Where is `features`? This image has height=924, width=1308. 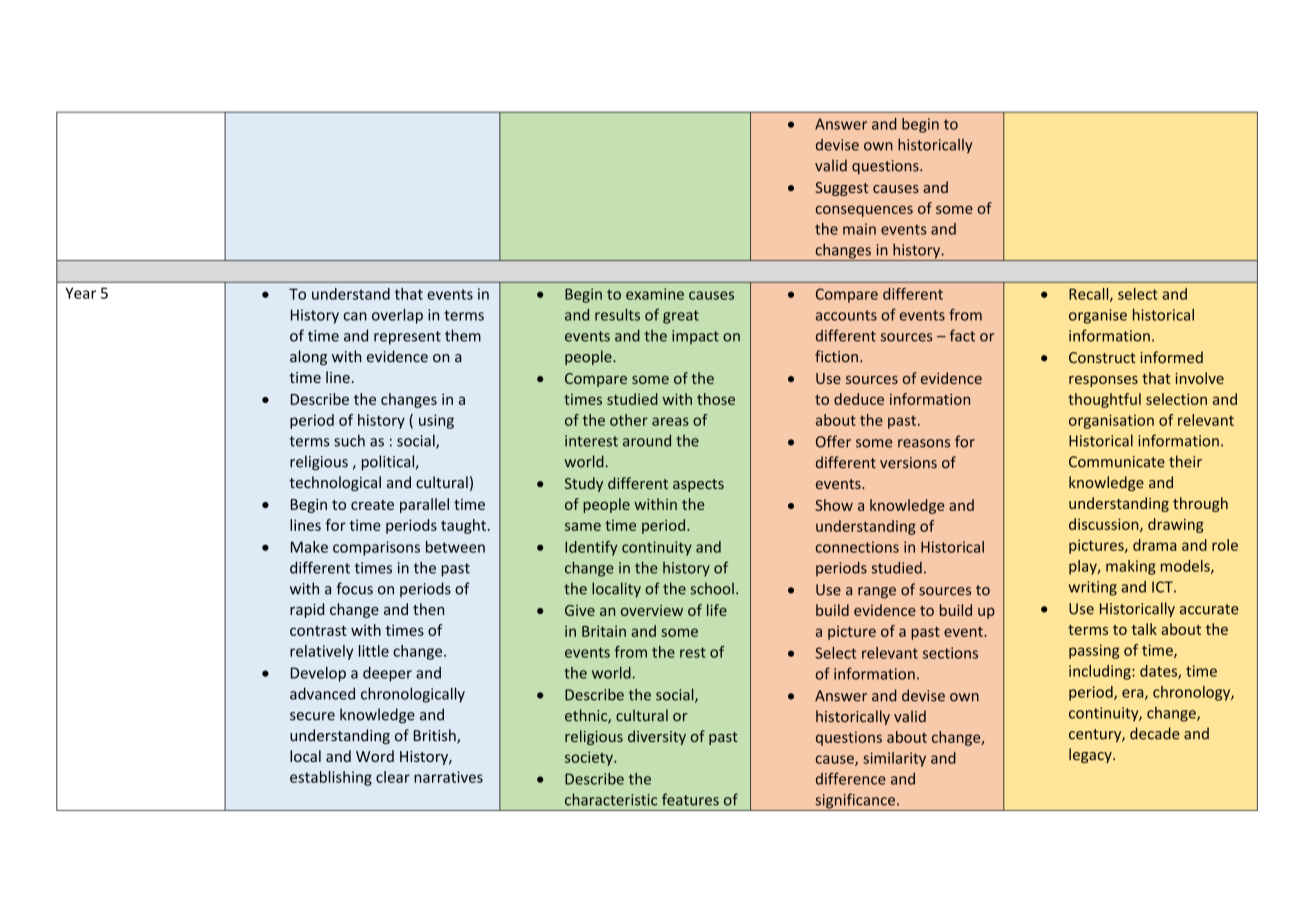 features is located at coordinates (690, 799).
